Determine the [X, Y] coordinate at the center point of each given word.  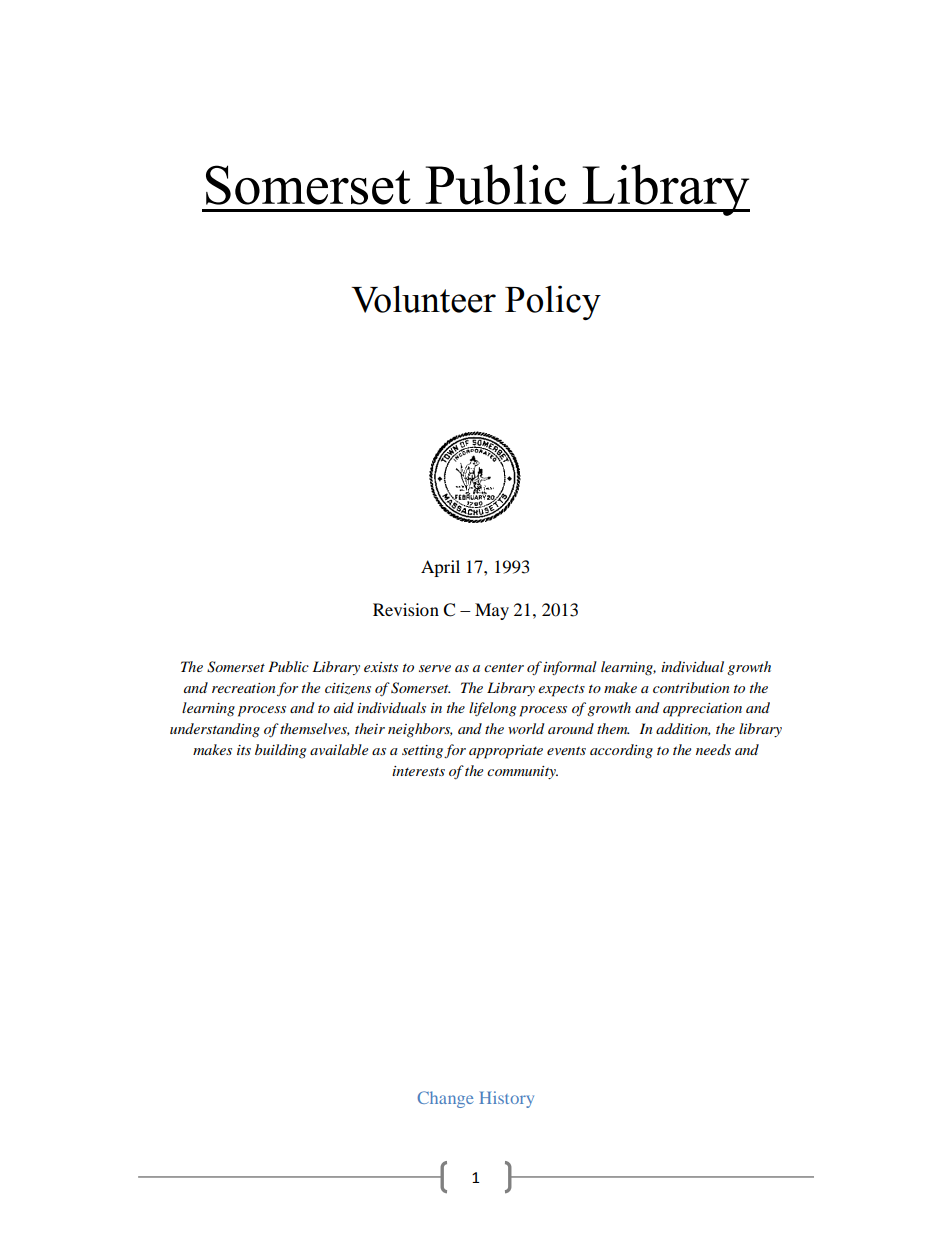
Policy [553, 302]
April [440, 568]
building [280, 751]
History [507, 1099]
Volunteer [423, 299]
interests [418, 771]
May [492, 611]
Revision [406, 609]
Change [446, 1099]
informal [570, 668]
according [621, 751]
